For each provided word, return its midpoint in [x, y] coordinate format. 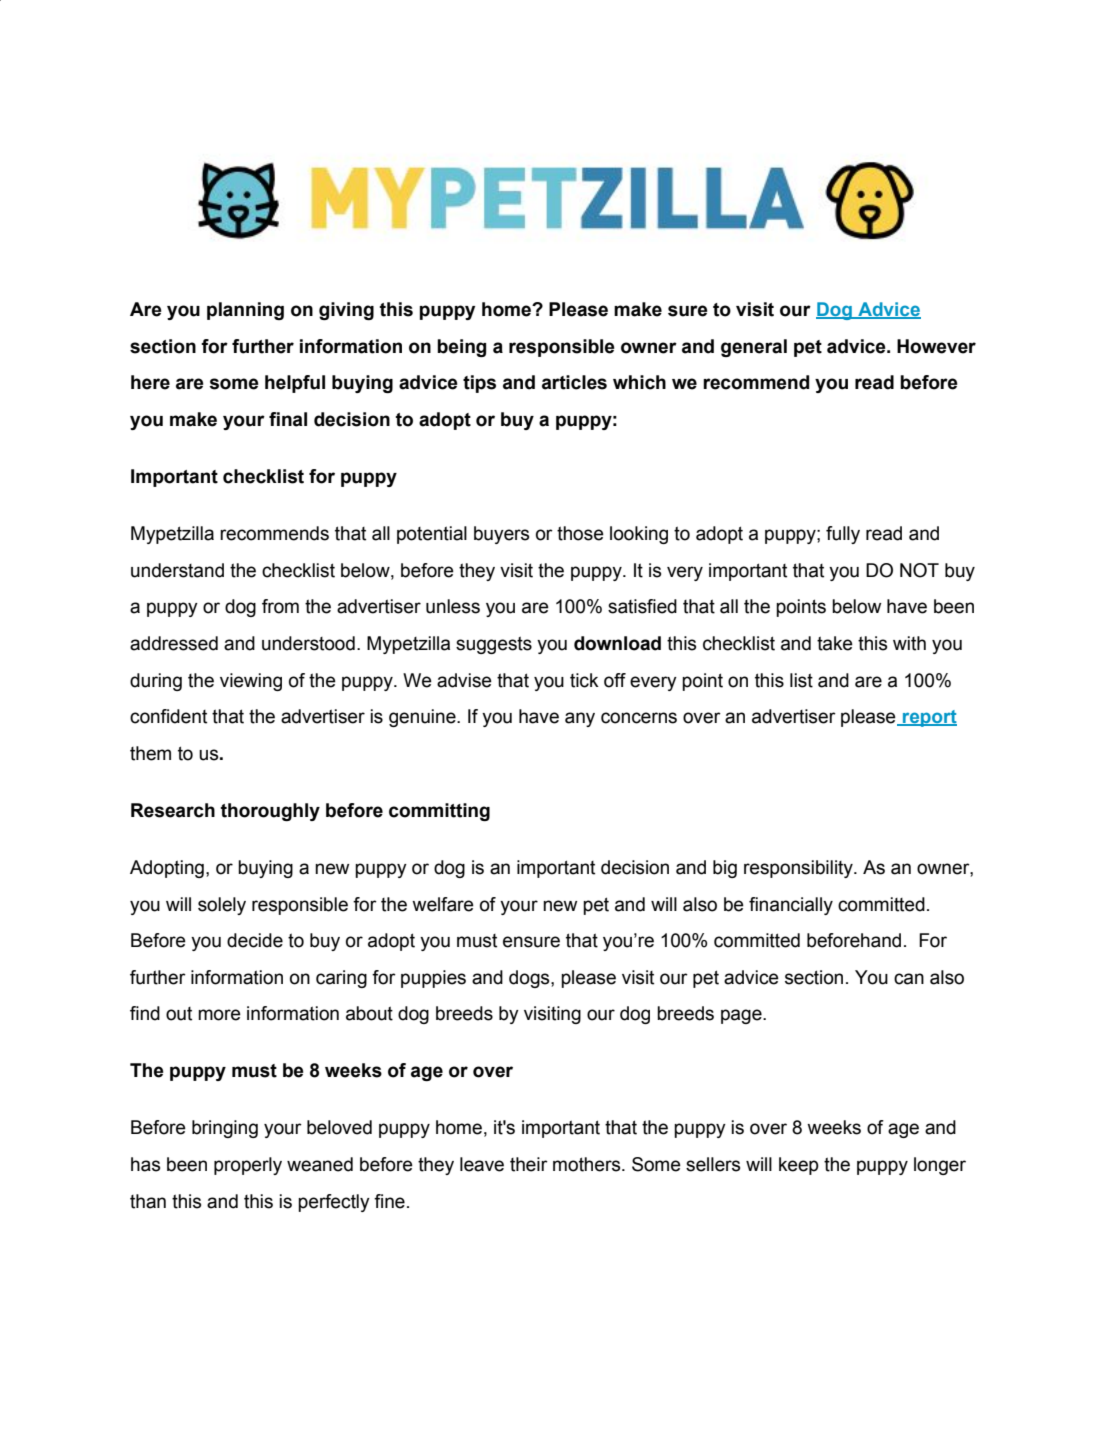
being [461, 348]
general [754, 348]
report [929, 718]
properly [248, 1166]
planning [245, 311]
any [580, 719]
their [529, 1164]
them [150, 753]
